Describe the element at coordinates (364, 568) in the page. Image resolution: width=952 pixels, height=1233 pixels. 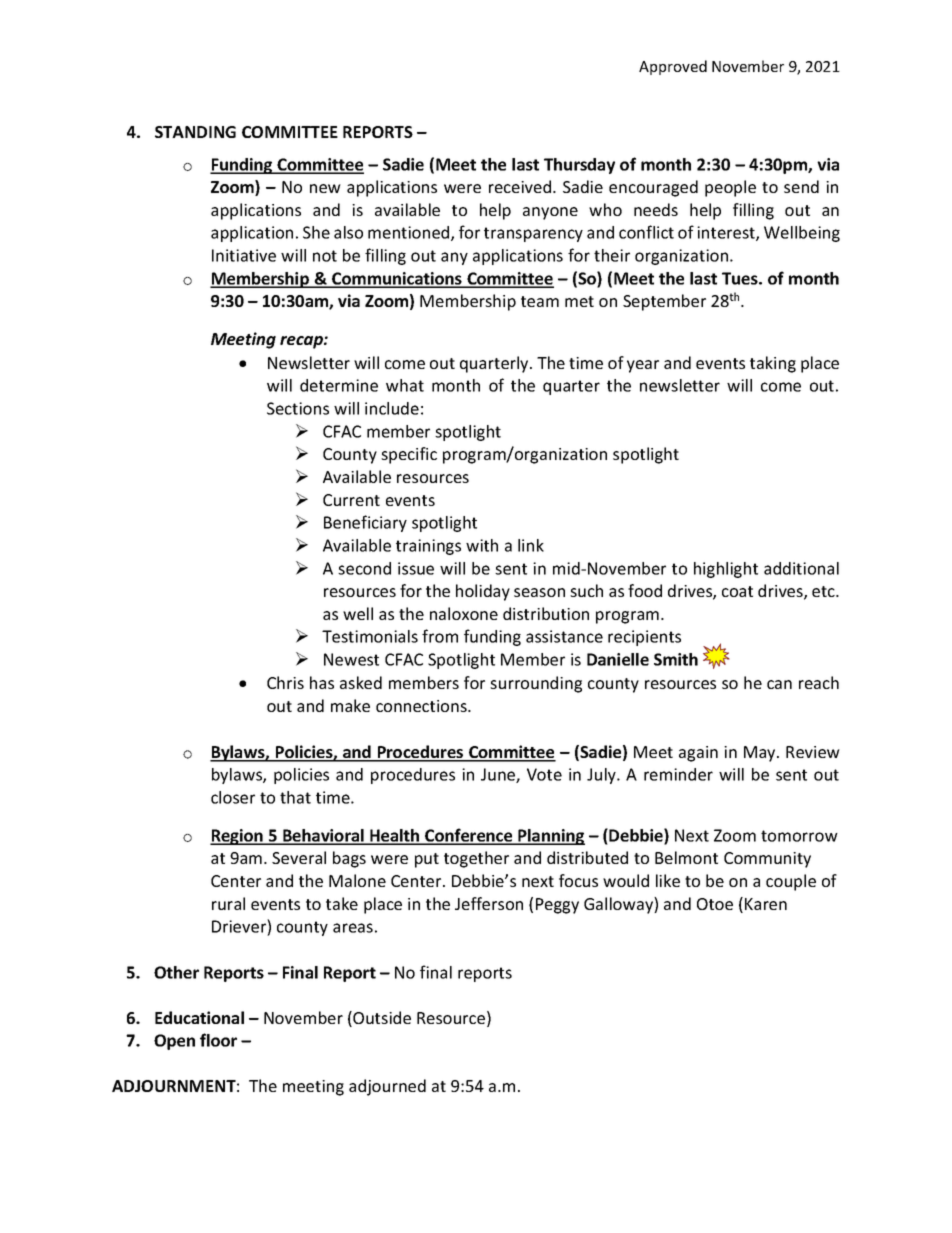
I see `second` at that location.
